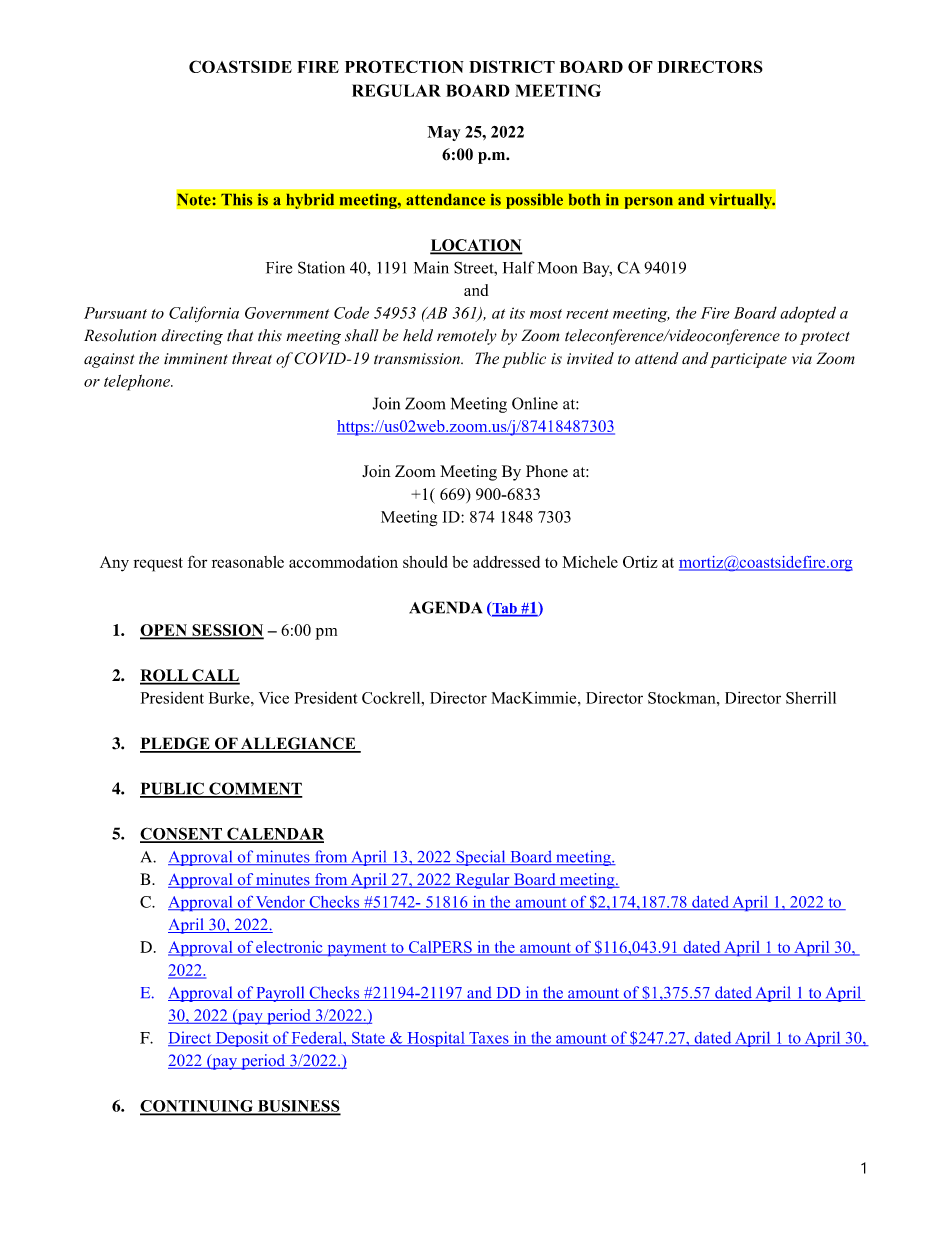 This image has height=1233, width=952. Describe the element at coordinates (242, 1039) in the image. I see `Deposit` at that location.
